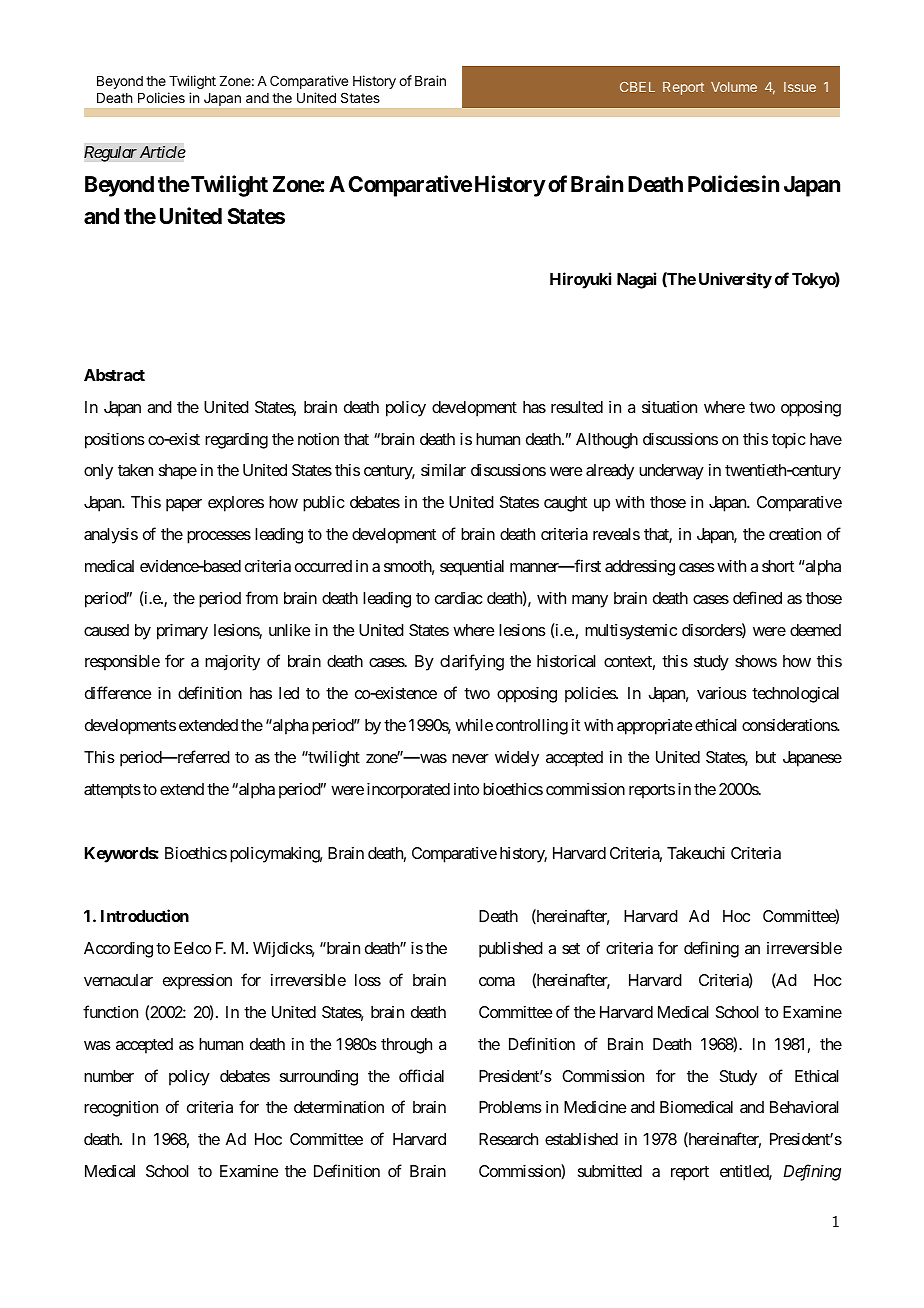 The width and height of the document is (924, 1308). I want to click on Article, so click(163, 152).
